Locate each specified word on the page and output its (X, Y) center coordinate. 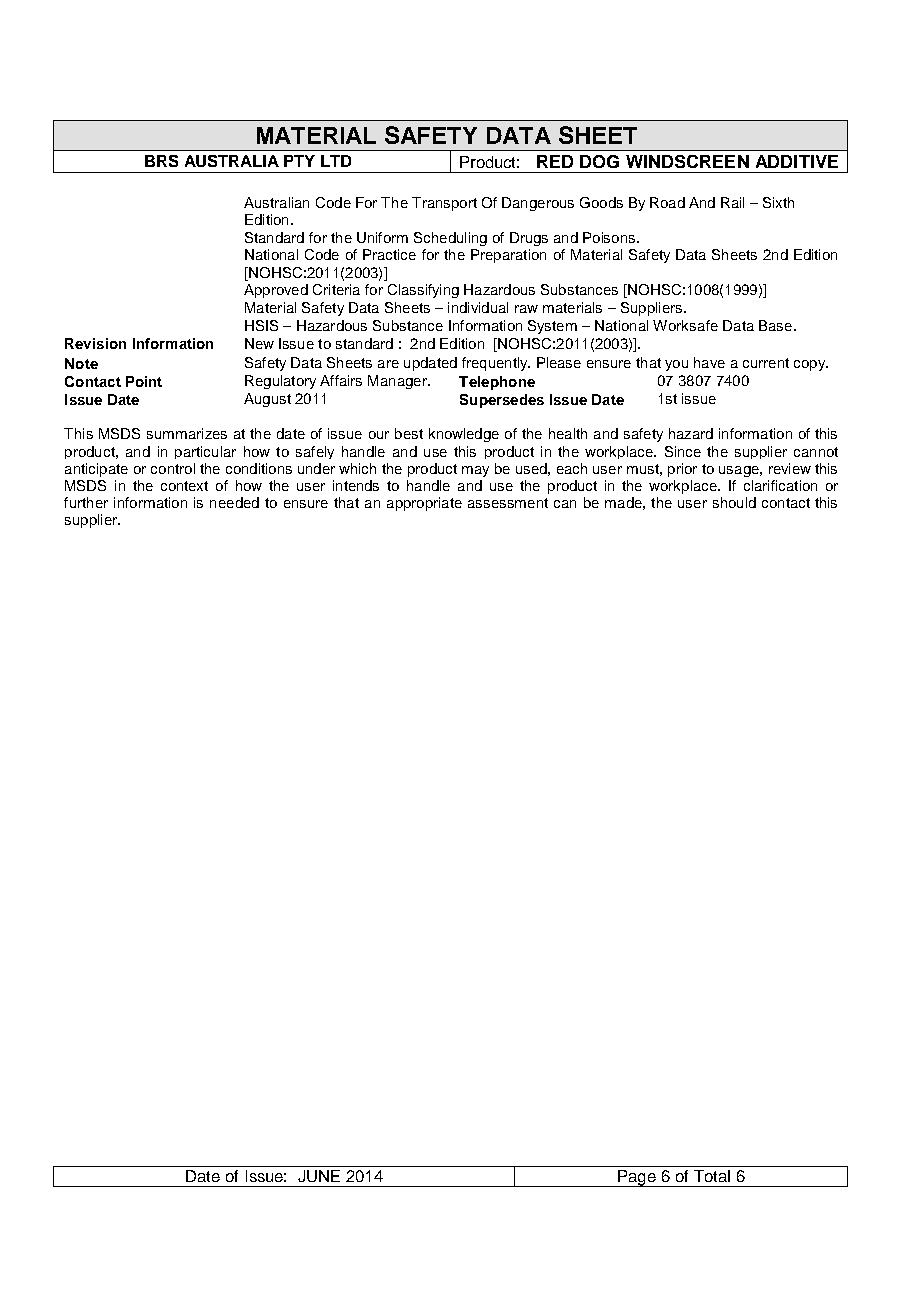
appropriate (424, 504)
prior (682, 470)
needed (234, 502)
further (86, 502)
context (184, 486)
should (734, 502)
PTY (299, 161)
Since (683, 451)
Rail (732, 202)
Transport (444, 204)
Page (637, 1178)
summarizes (187, 433)
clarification (780, 485)
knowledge (464, 435)
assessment (508, 503)
